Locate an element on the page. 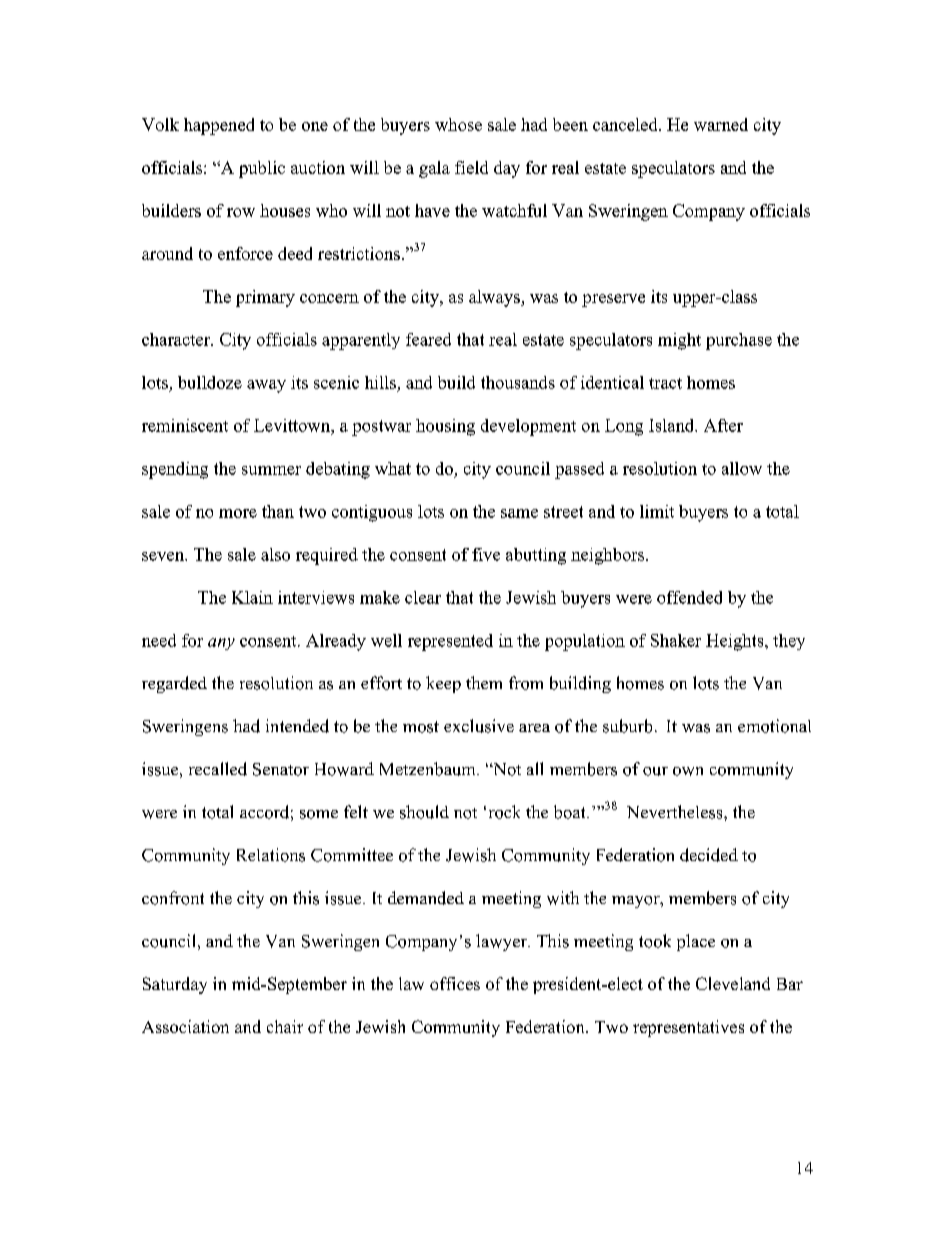 This image has width=952, height=1233. always is located at coordinates (495, 298).
